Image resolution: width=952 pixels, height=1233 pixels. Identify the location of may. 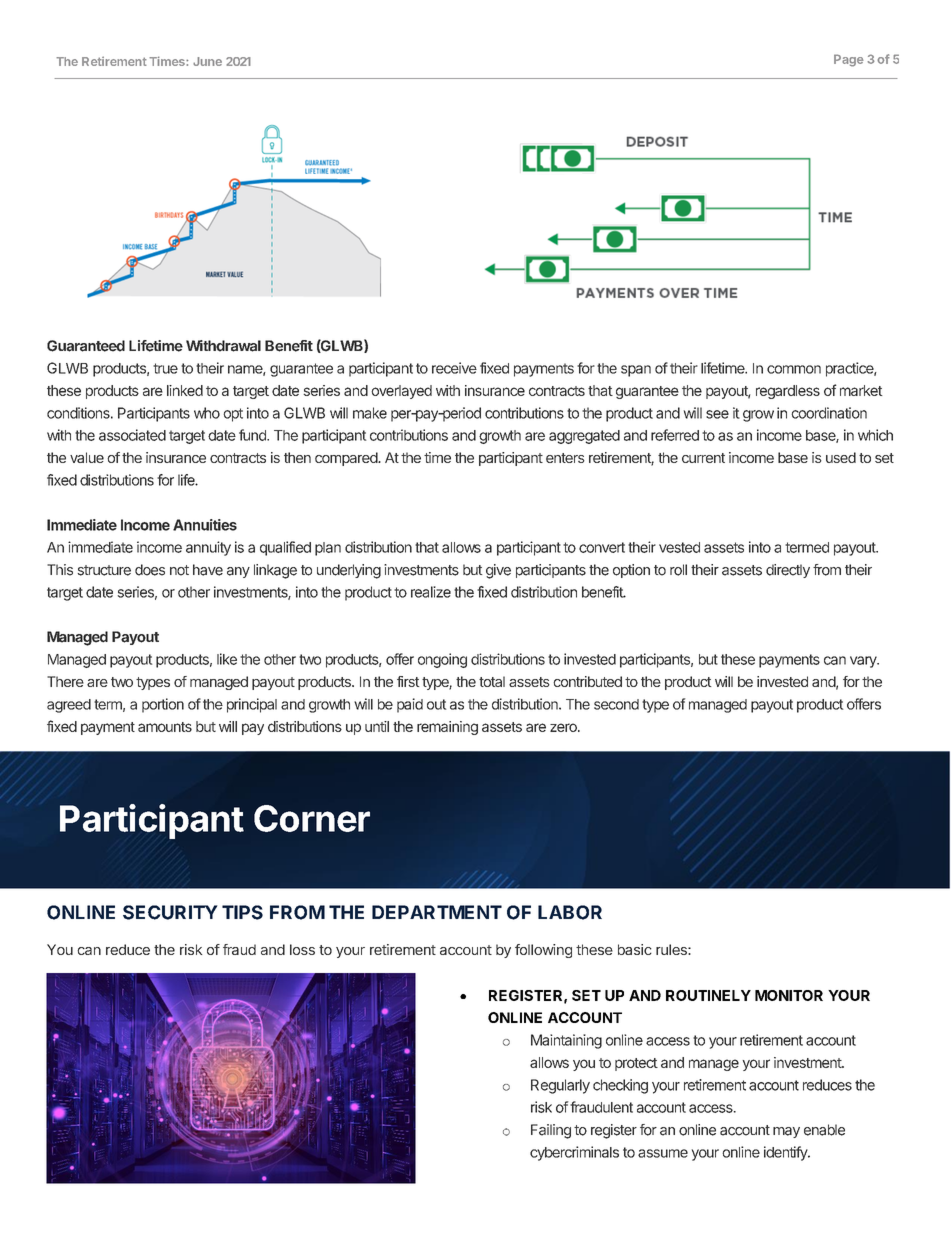
(786, 1132).
